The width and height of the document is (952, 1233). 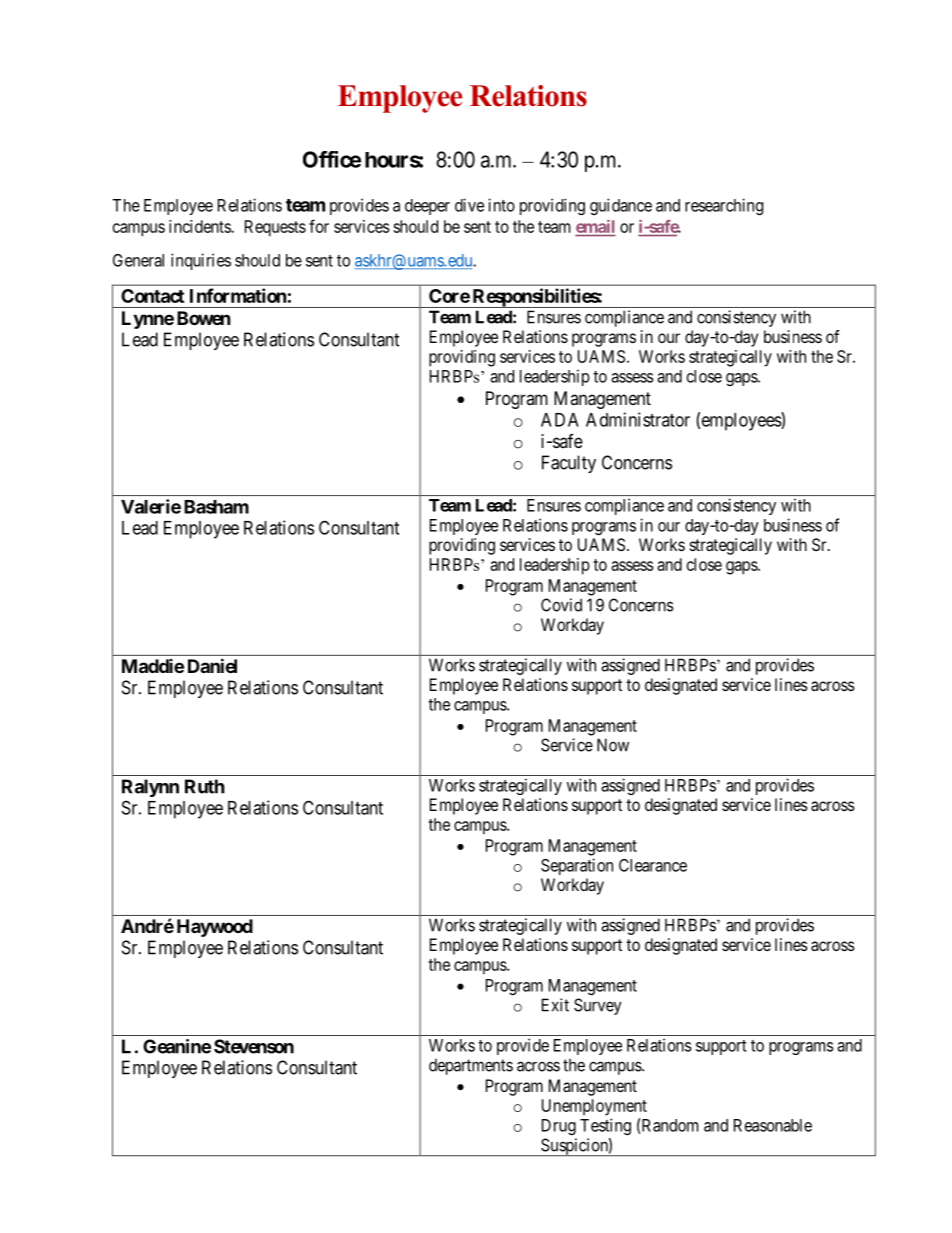 I want to click on Haywood, so click(x=215, y=928).
